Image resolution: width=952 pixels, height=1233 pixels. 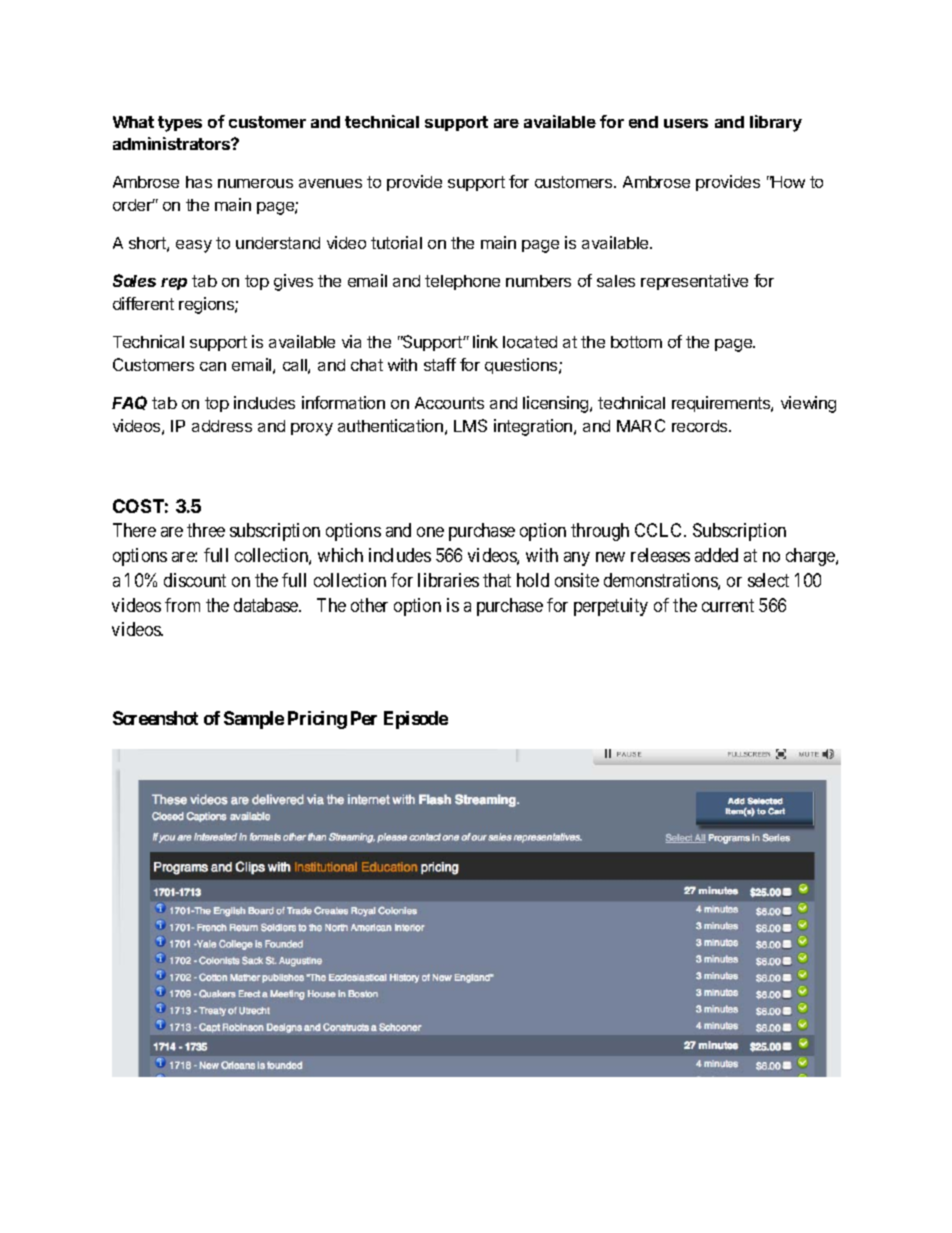 I want to click on types, so click(x=180, y=124).
